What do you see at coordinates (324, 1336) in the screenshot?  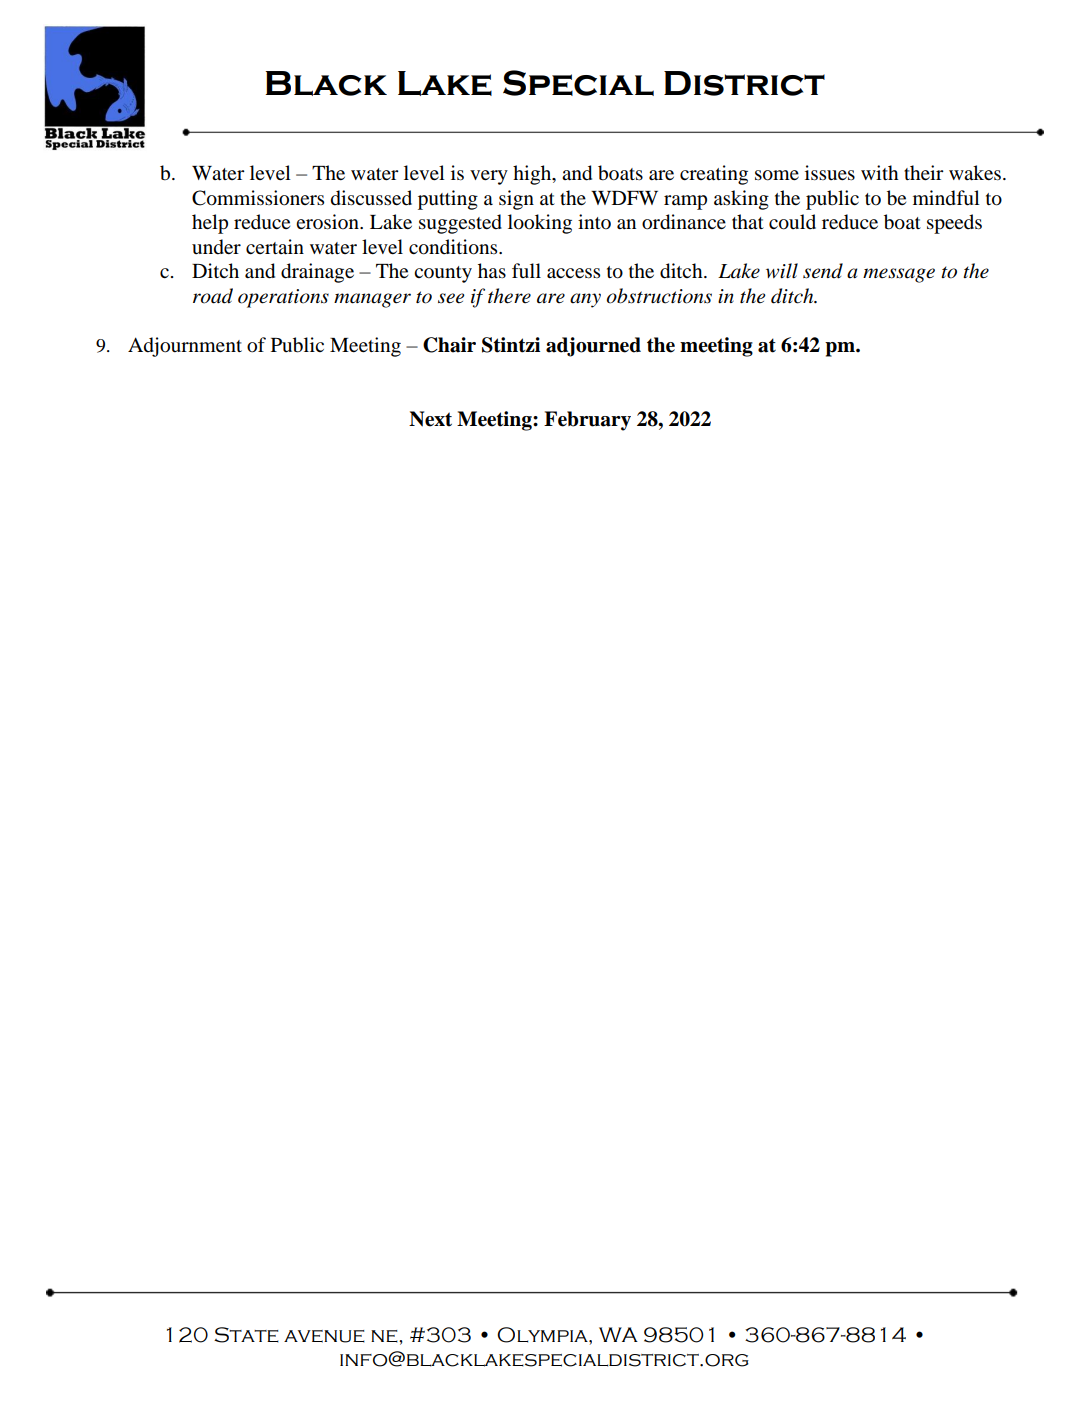 I see `avenue` at bounding box center [324, 1336].
